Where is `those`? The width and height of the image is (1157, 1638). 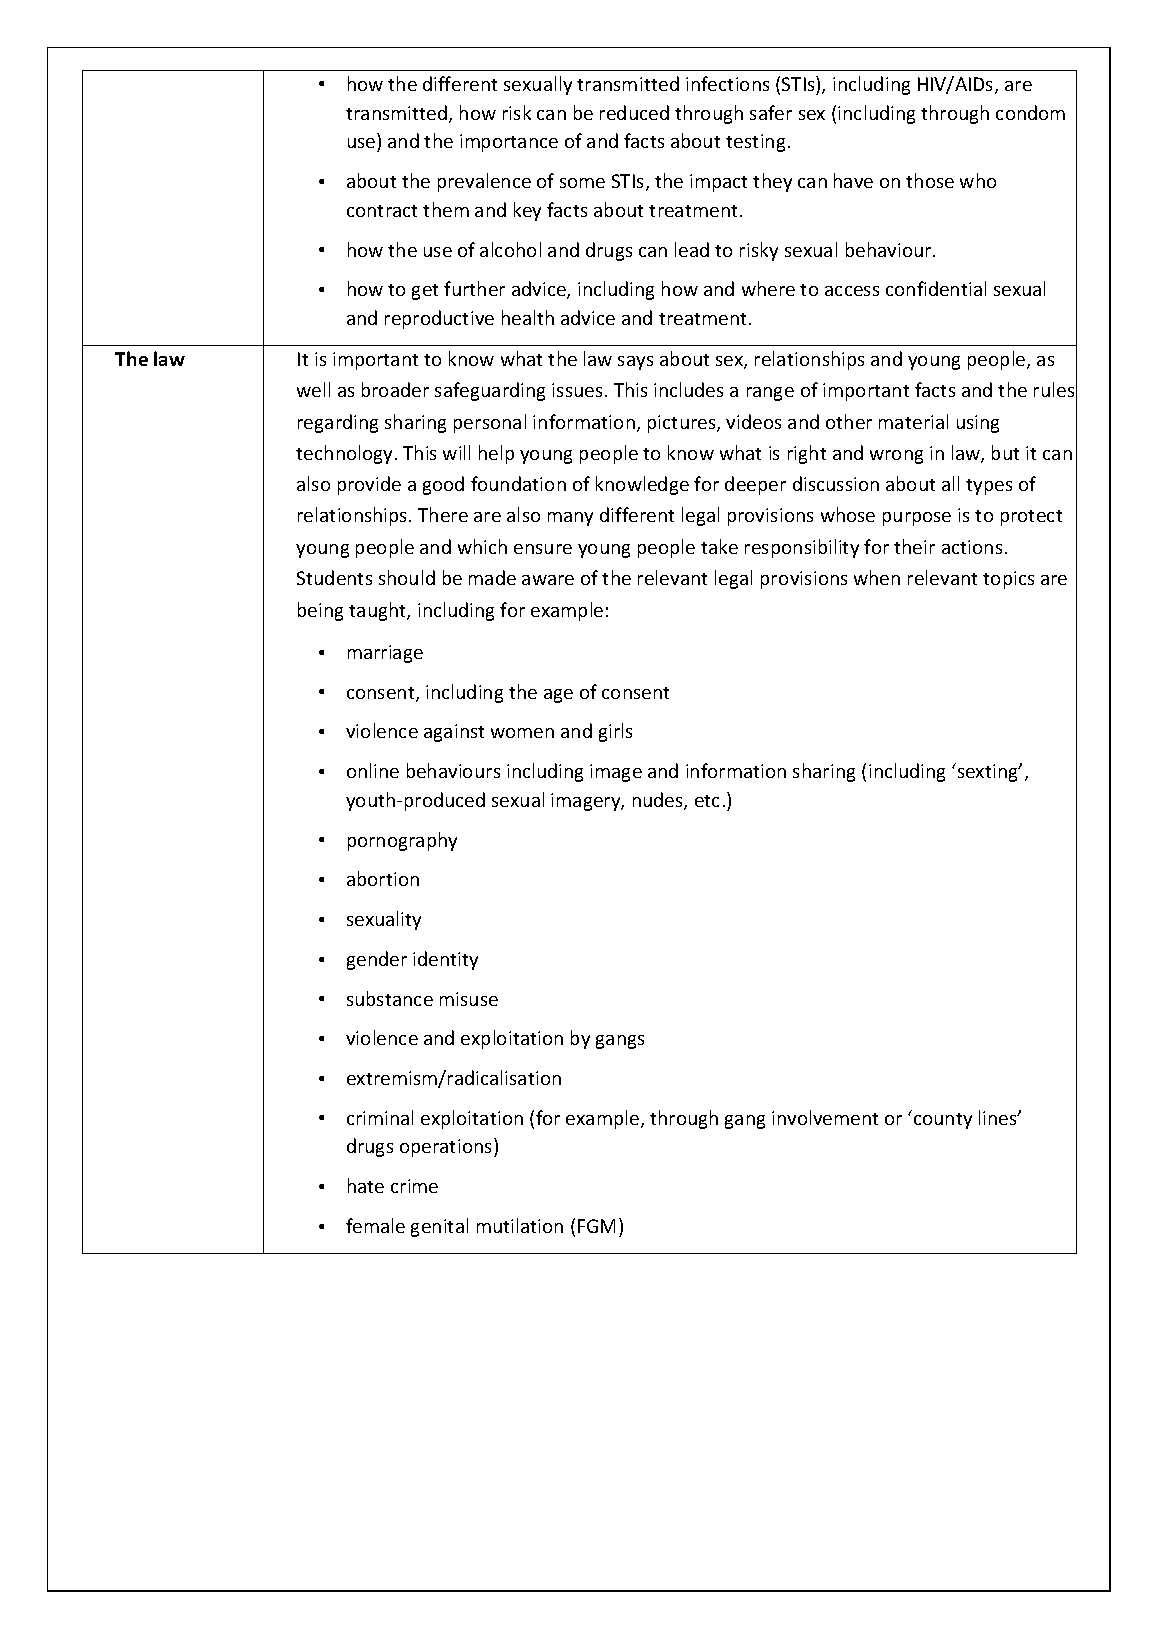
those is located at coordinates (930, 180).
